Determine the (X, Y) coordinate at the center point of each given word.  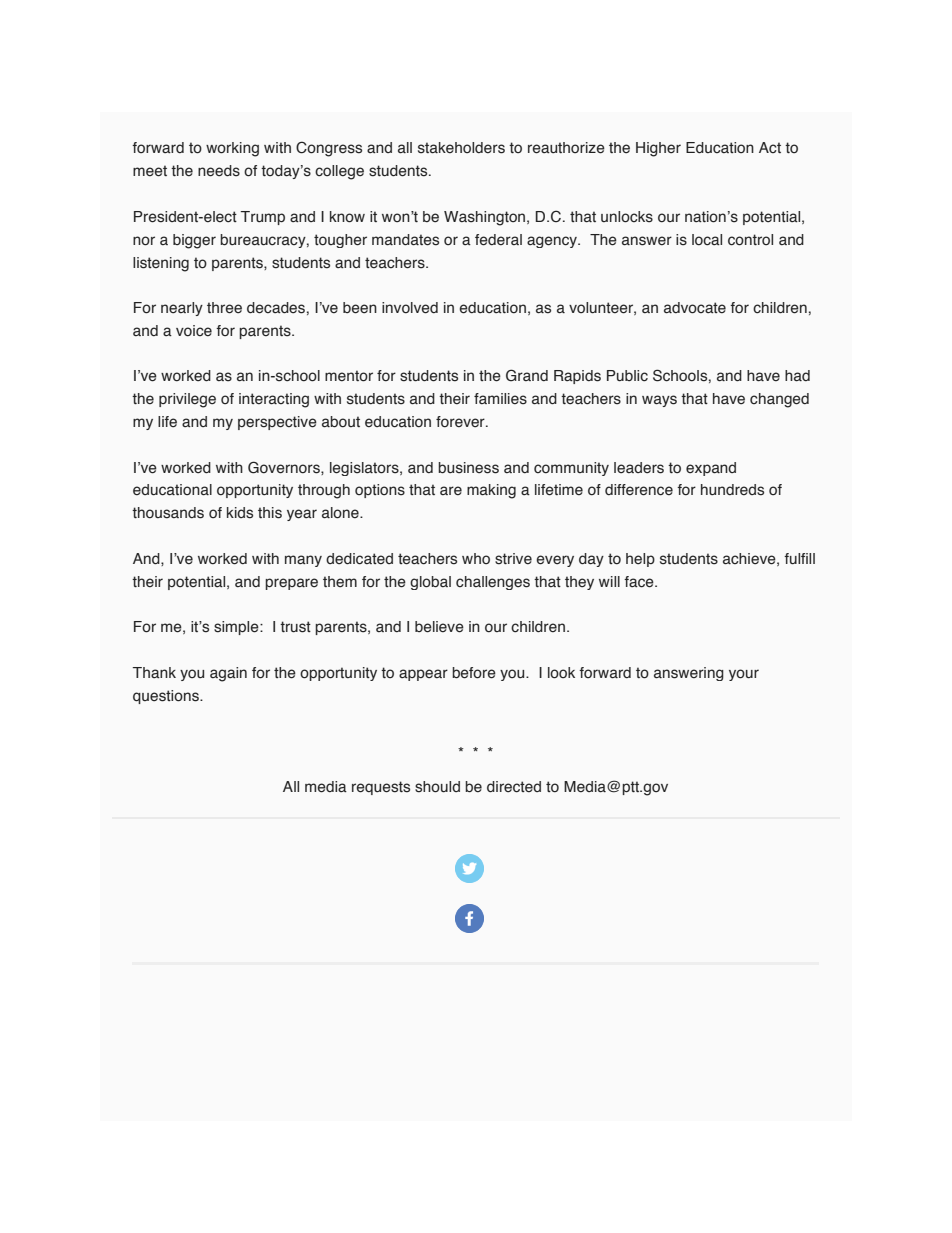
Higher (658, 149)
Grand (527, 375)
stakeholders (461, 148)
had (797, 376)
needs (219, 171)
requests (381, 788)
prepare (291, 584)
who (476, 558)
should (437, 787)
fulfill (799, 559)
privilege (187, 400)
